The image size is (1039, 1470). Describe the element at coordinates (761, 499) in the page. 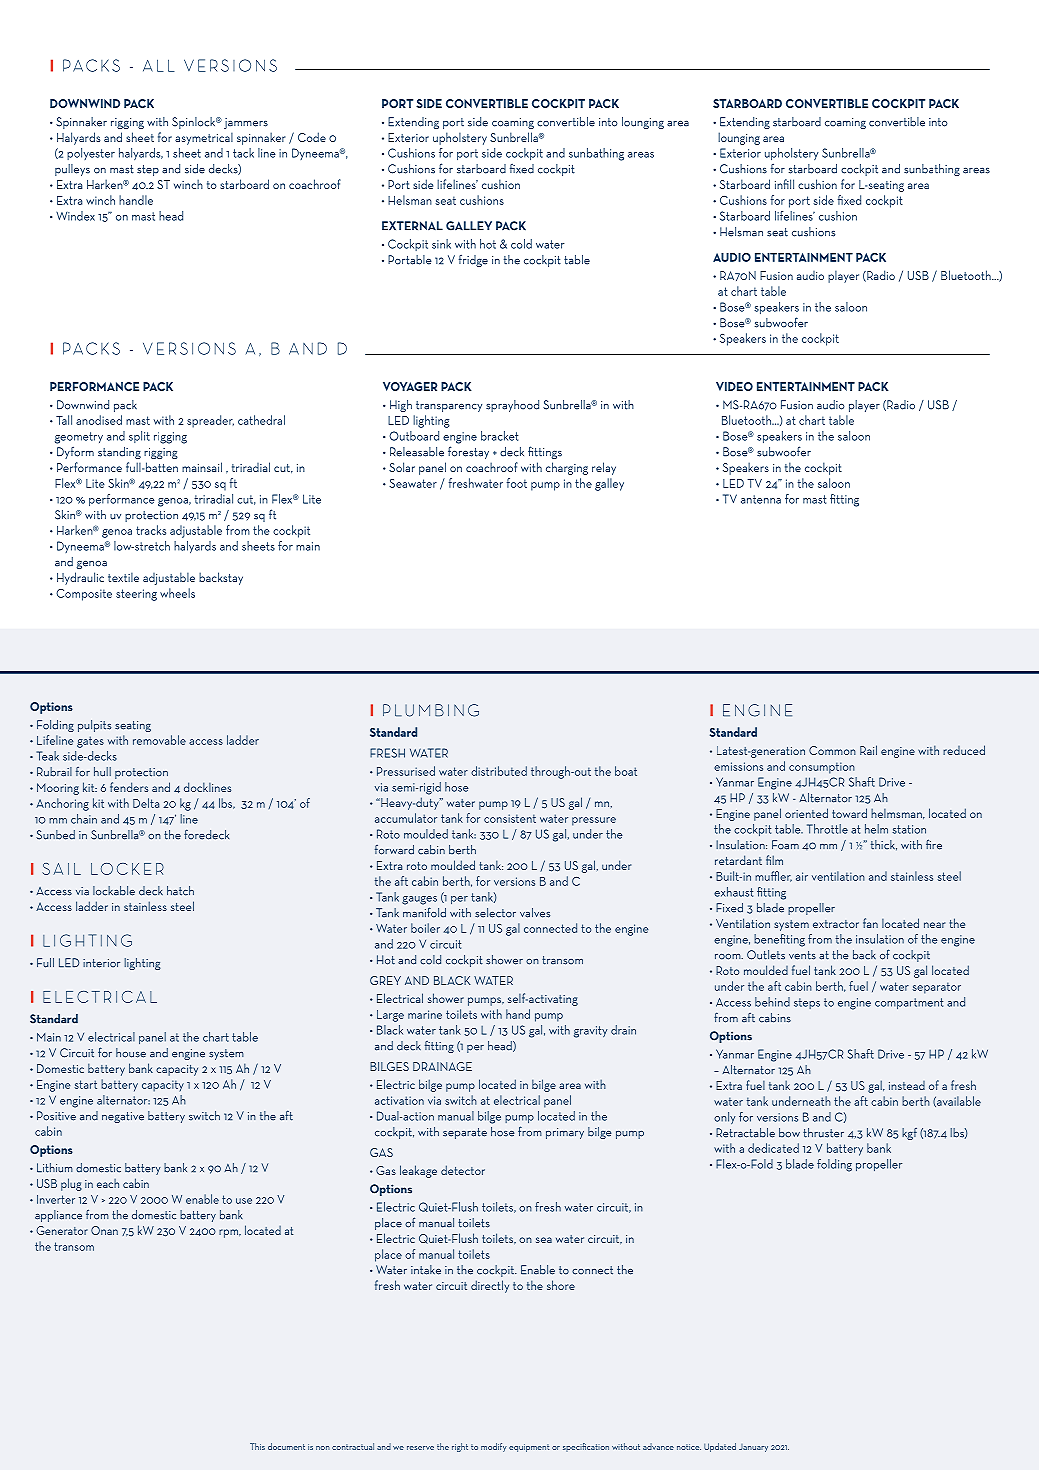

I see `antenna` at that location.
